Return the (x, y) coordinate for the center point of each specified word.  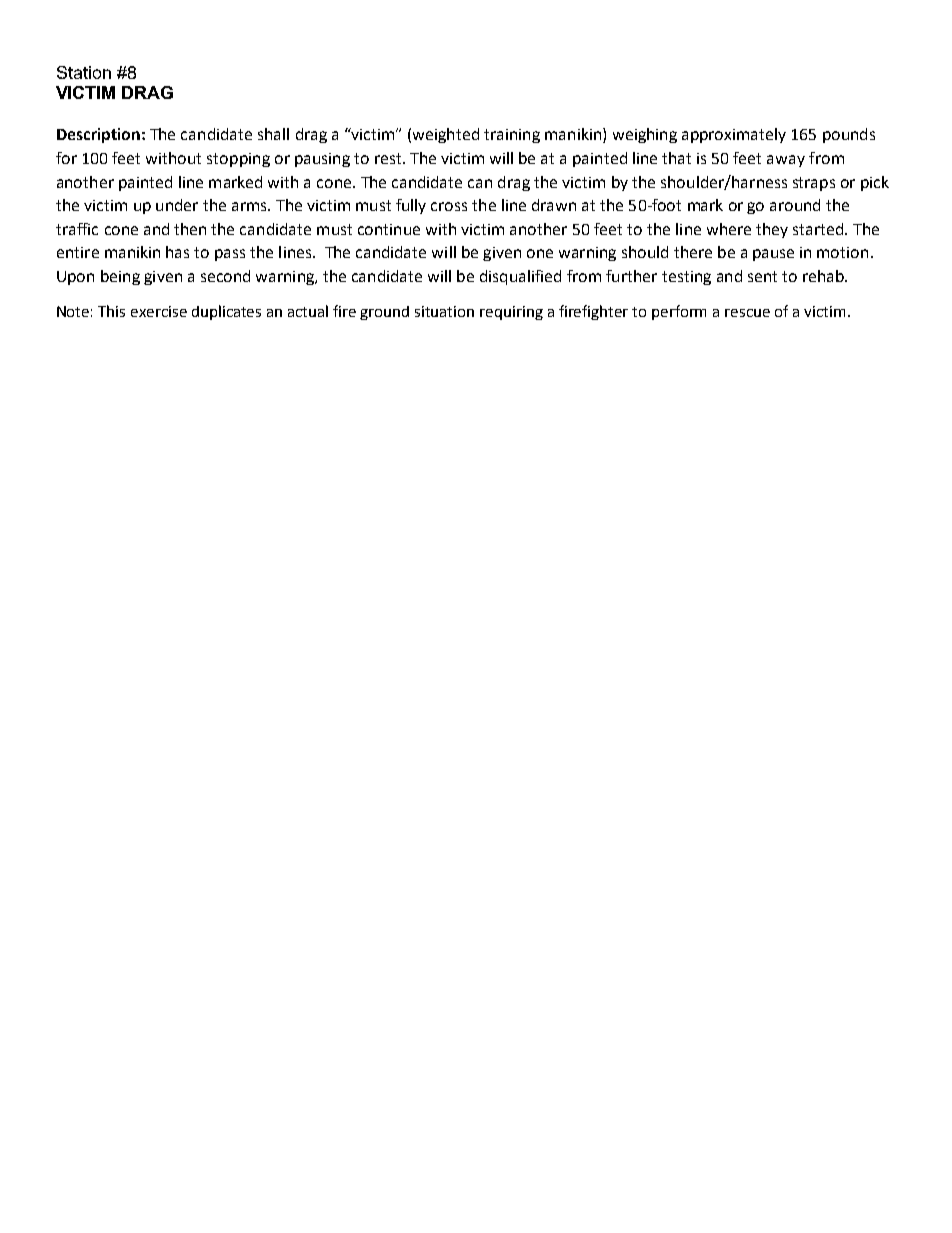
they (772, 230)
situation (444, 311)
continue (389, 229)
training (512, 136)
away (786, 161)
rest (389, 158)
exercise (159, 311)
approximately (734, 135)
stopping (238, 160)
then (190, 229)
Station (84, 72)
